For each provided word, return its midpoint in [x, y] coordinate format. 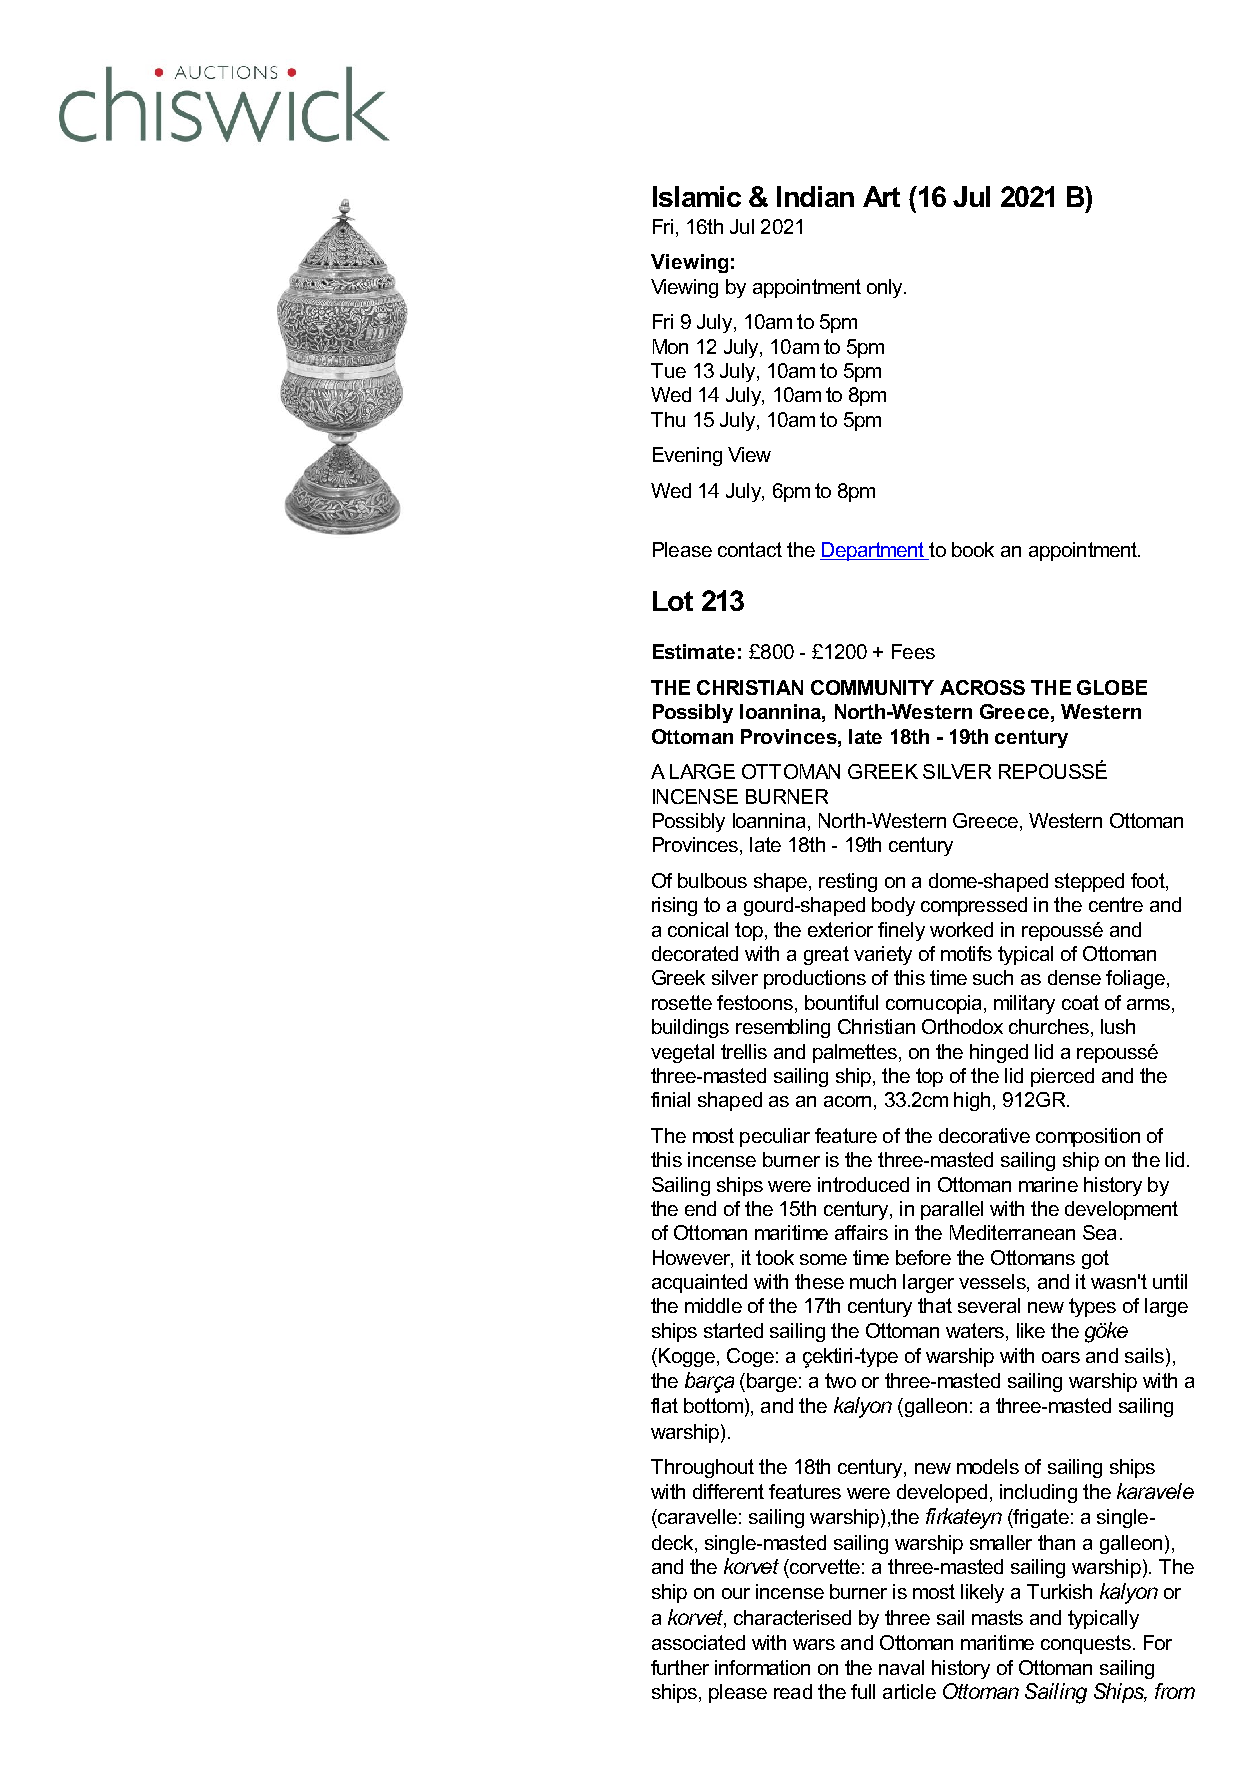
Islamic [697, 196]
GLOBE [1112, 687]
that [935, 1305]
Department [873, 551]
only [886, 288]
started [733, 1330]
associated [698, 1642]
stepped [1089, 882]
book [973, 549]
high [972, 1101]
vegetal [682, 1053]
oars [1061, 1357]
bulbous [712, 880]
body [893, 906]
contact [750, 549]
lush [1118, 1026]
